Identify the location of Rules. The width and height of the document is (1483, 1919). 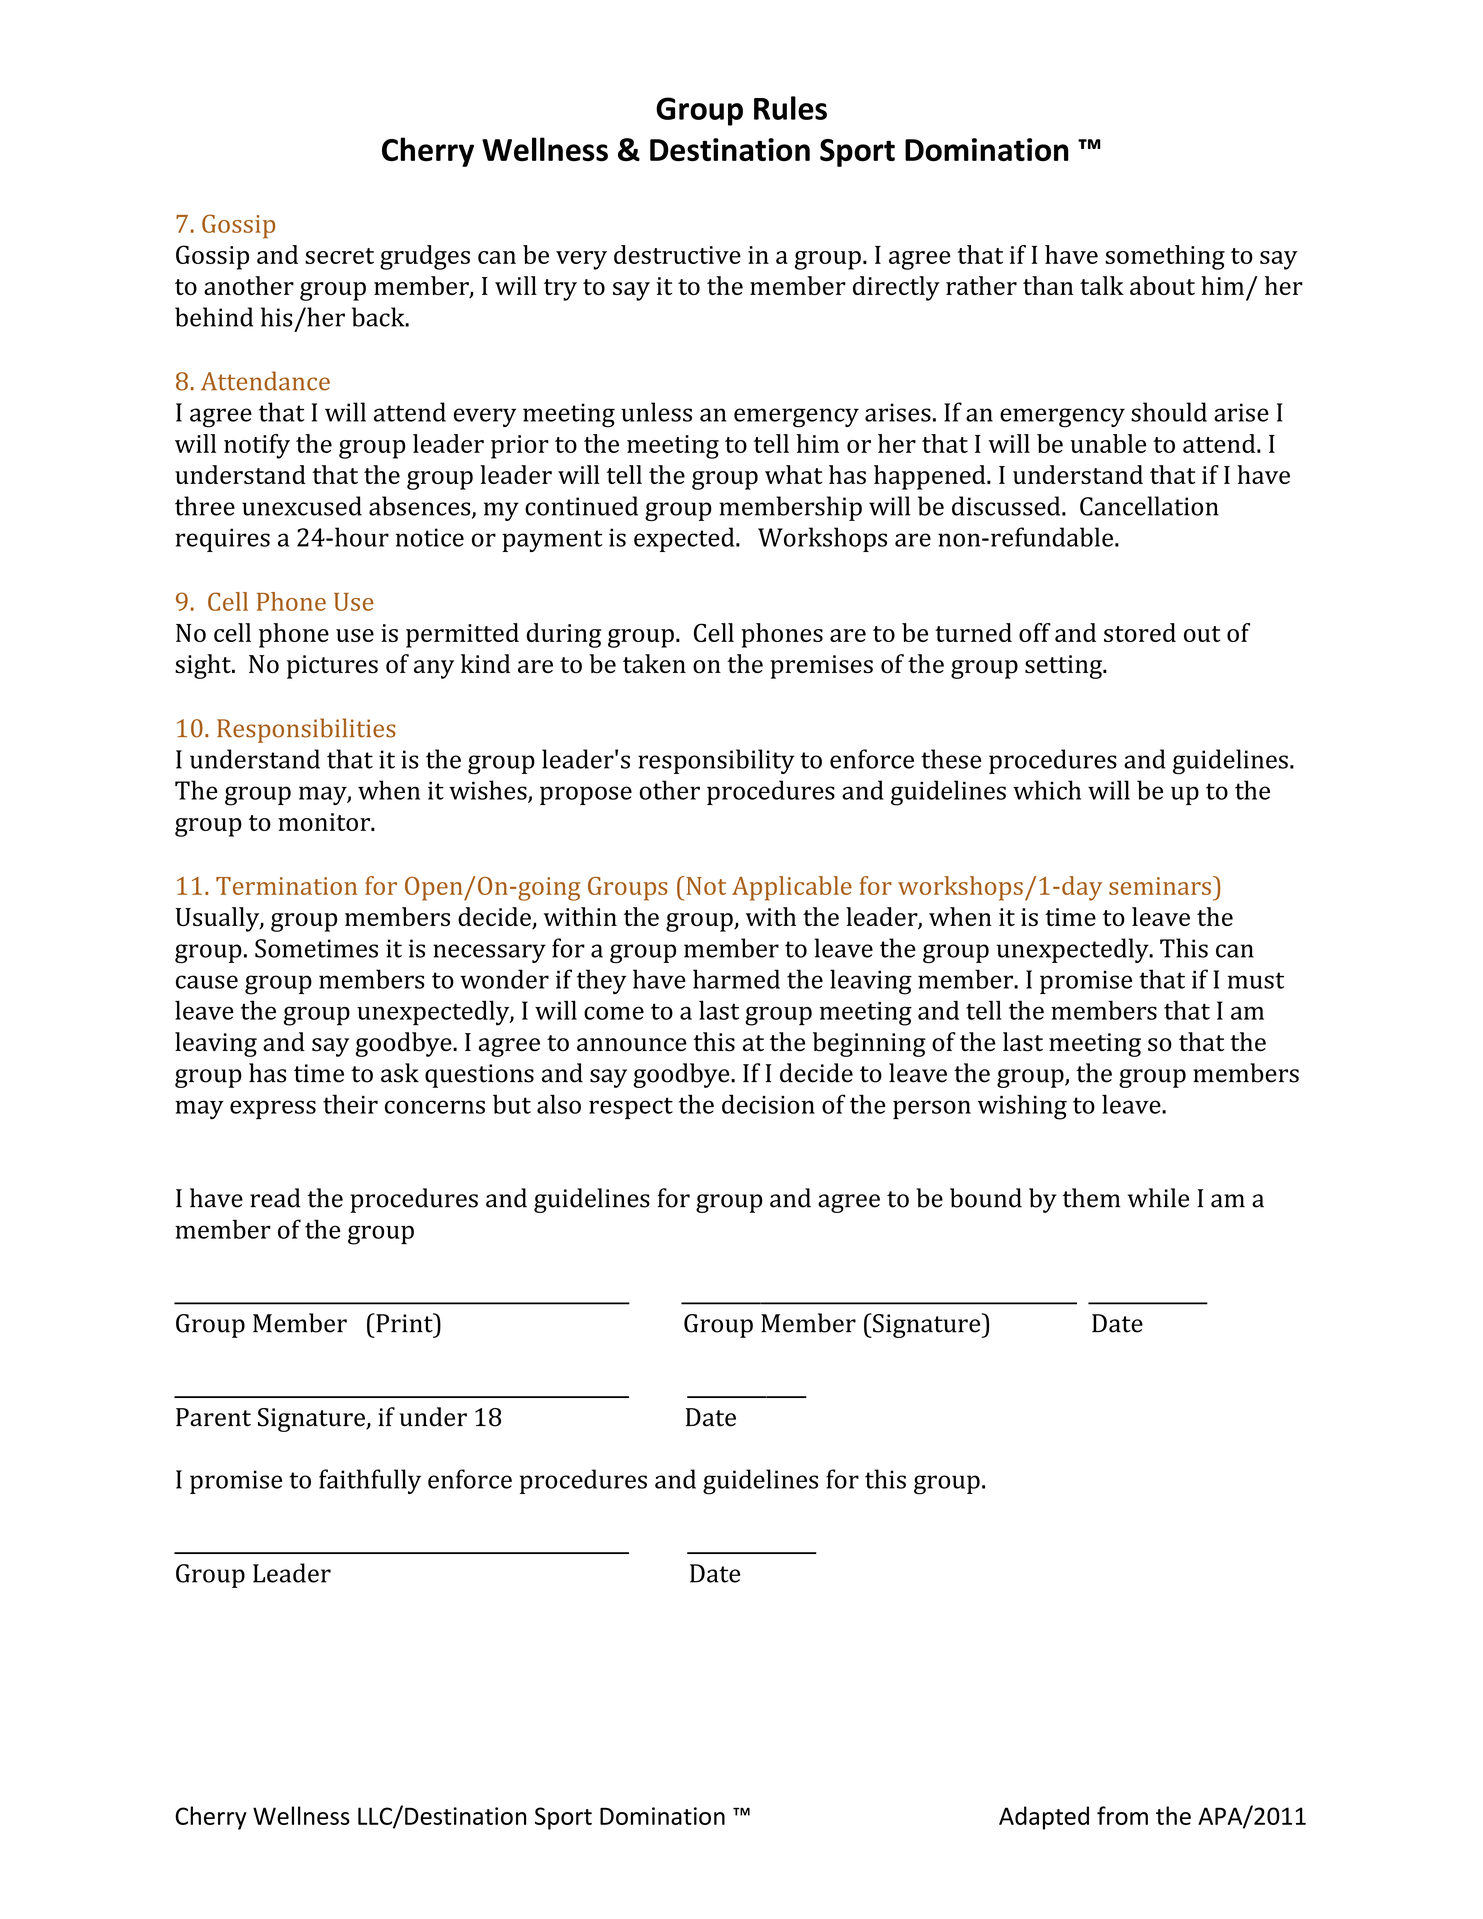
(790, 108).
